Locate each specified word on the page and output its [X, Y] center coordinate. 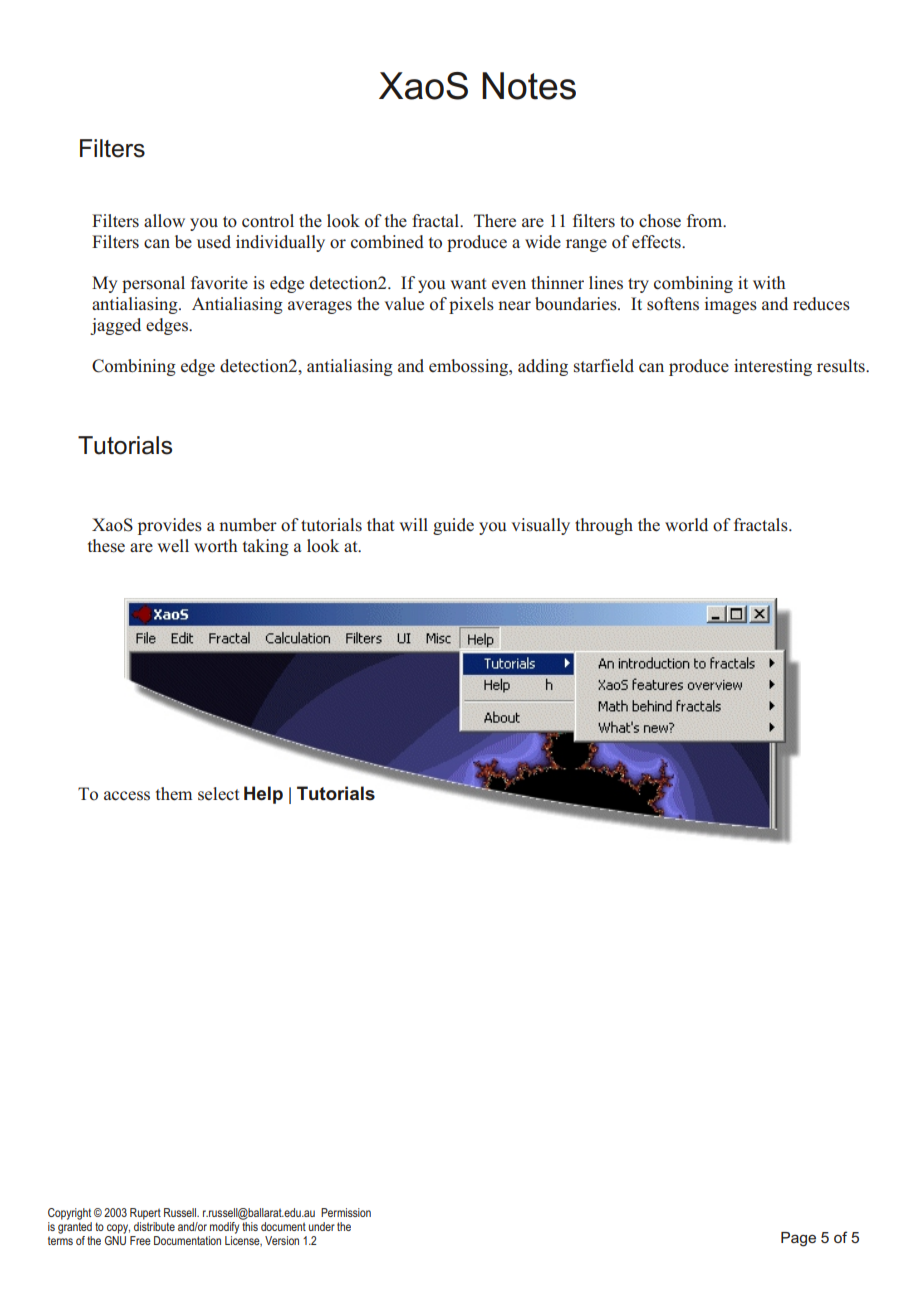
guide [453, 526]
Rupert [145, 1214]
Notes [529, 86]
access [127, 796]
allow [164, 221]
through [604, 526]
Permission [346, 1212]
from [706, 221]
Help [263, 795]
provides [170, 526]
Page [798, 1239]
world [686, 525]
